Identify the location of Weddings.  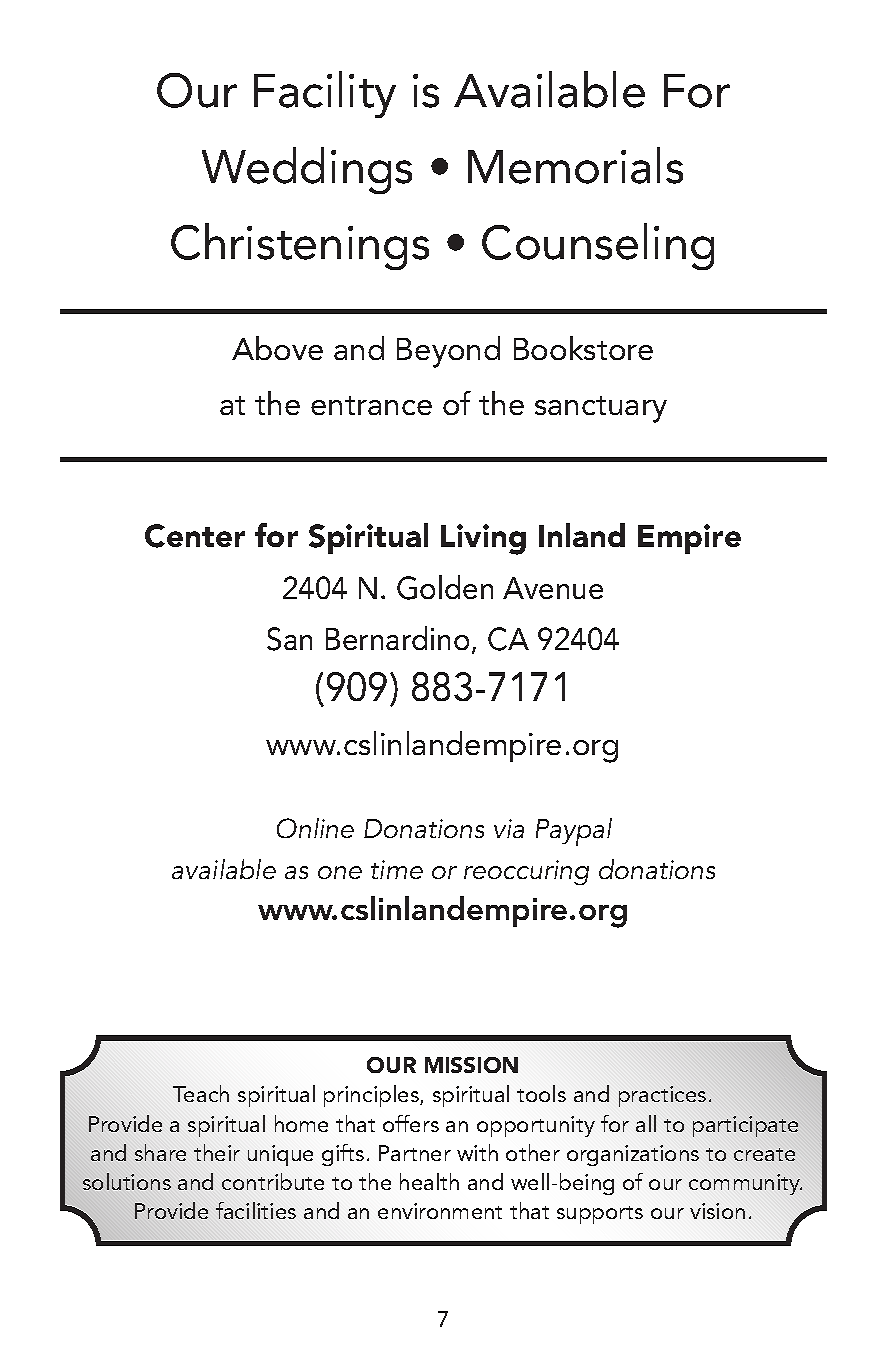
(307, 170).
